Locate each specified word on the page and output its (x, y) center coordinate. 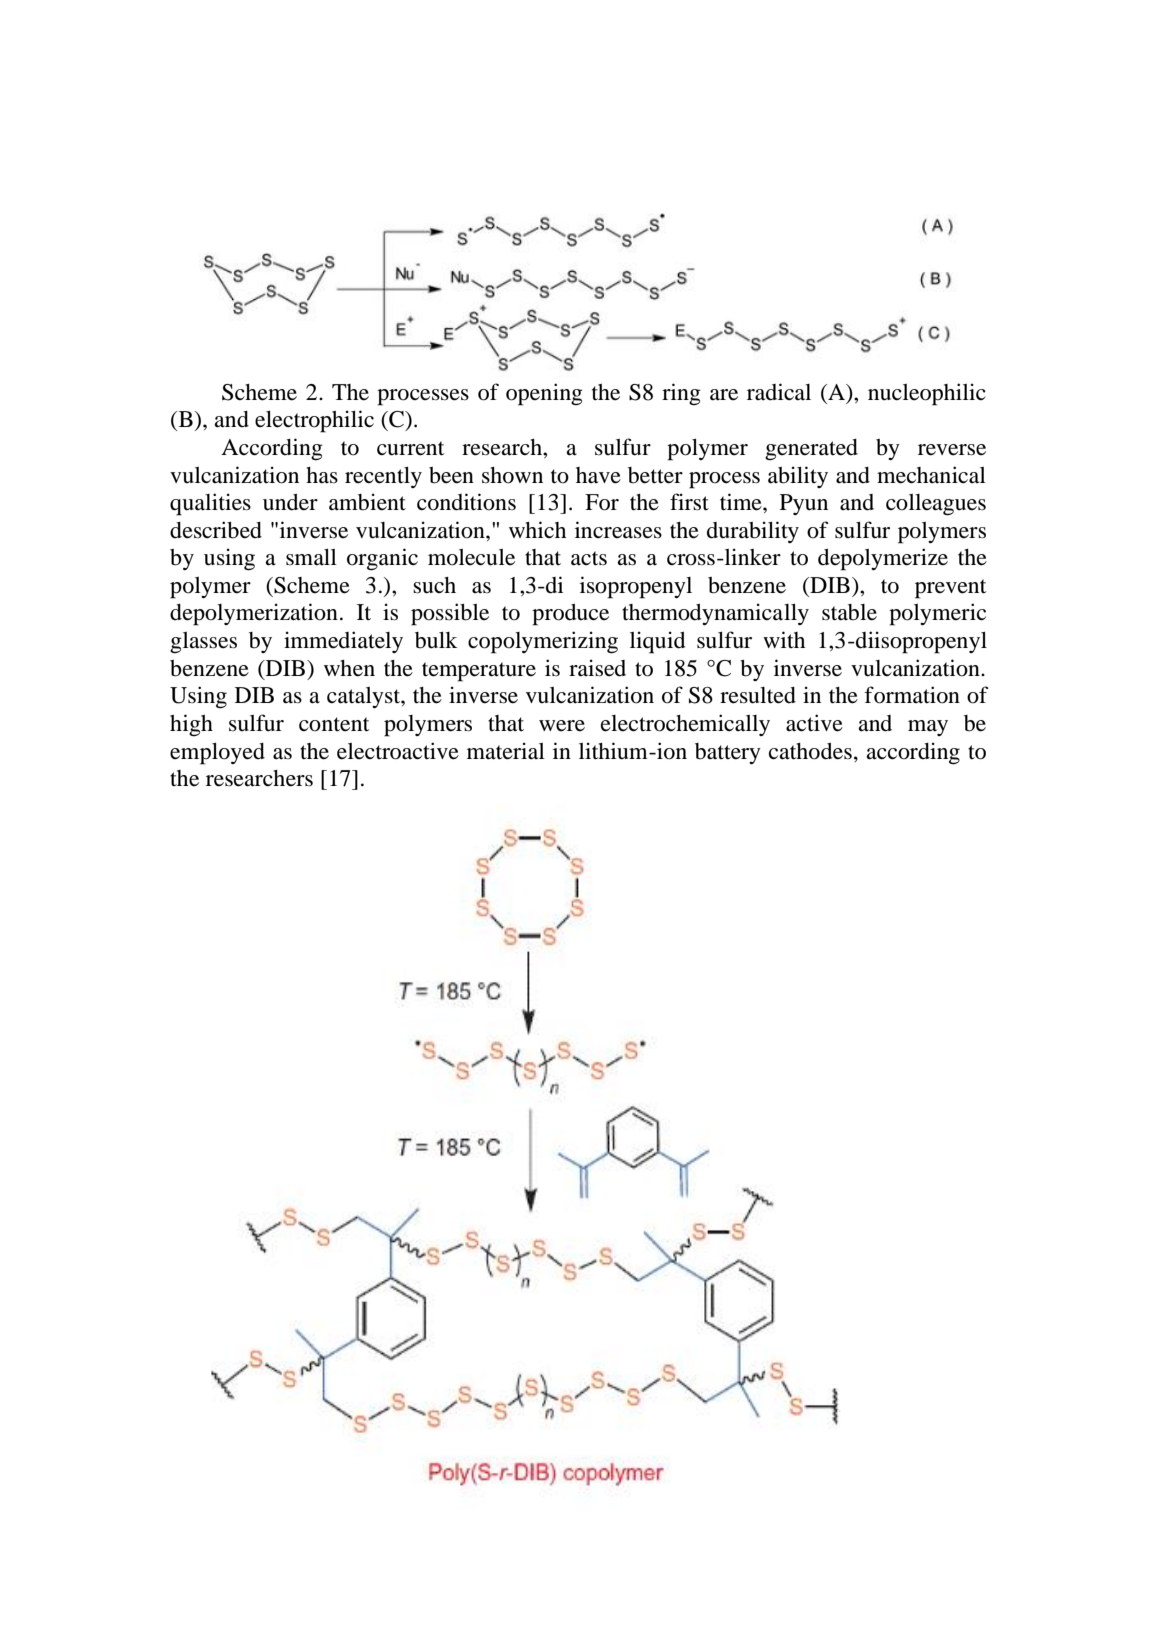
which (537, 529)
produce (570, 615)
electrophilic (314, 421)
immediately (343, 642)
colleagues (936, 505)
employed (217, 754)
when (349, 668)
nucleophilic (927, 394)
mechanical (931, 475)
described (216, 530)
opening (544, 394)
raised (597, 668)
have (598, 475)
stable (849, 612)
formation (912, 695)
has (322, 475)
